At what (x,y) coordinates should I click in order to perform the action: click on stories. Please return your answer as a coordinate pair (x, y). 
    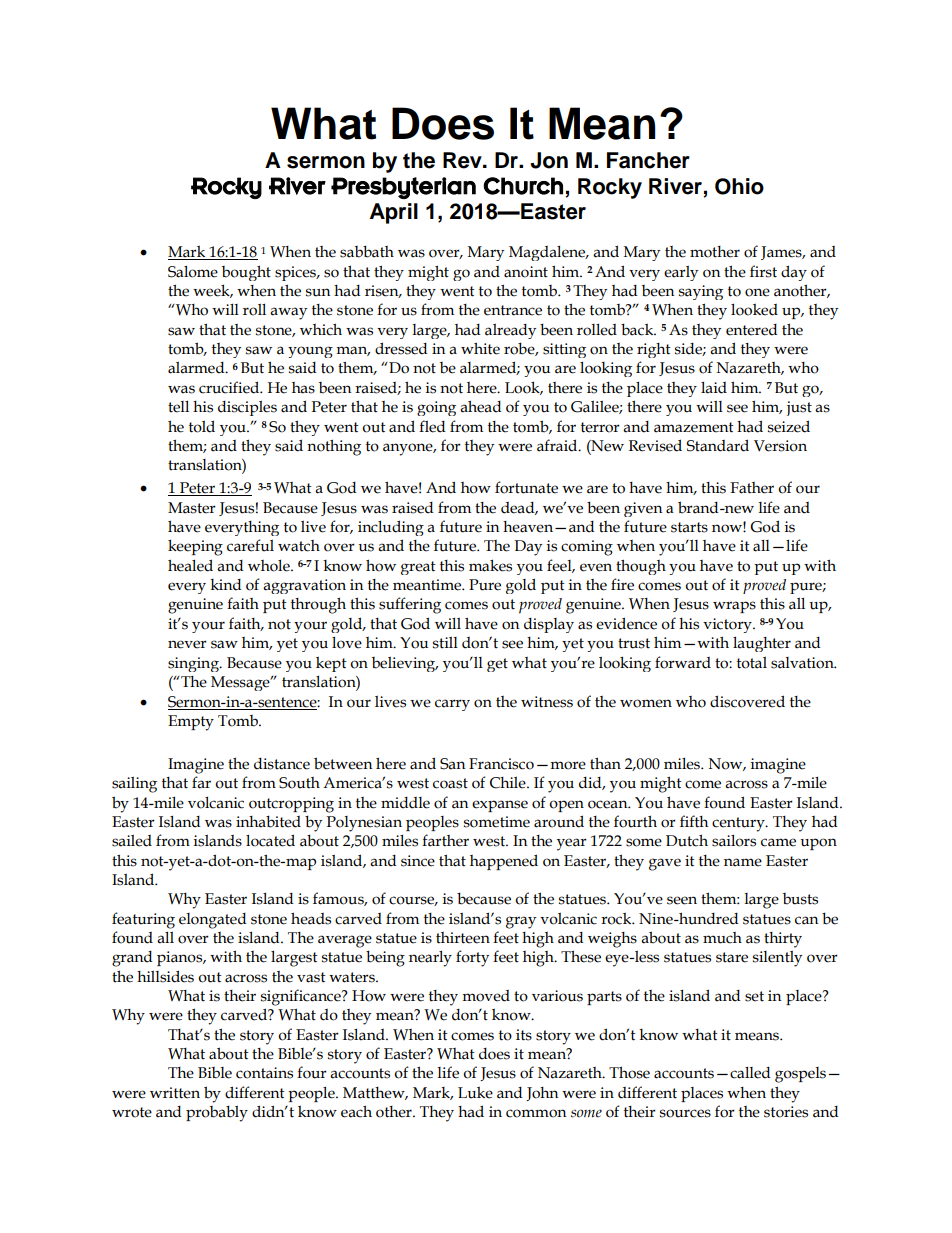
    Looking at the image, I should click on (786, 1112).
